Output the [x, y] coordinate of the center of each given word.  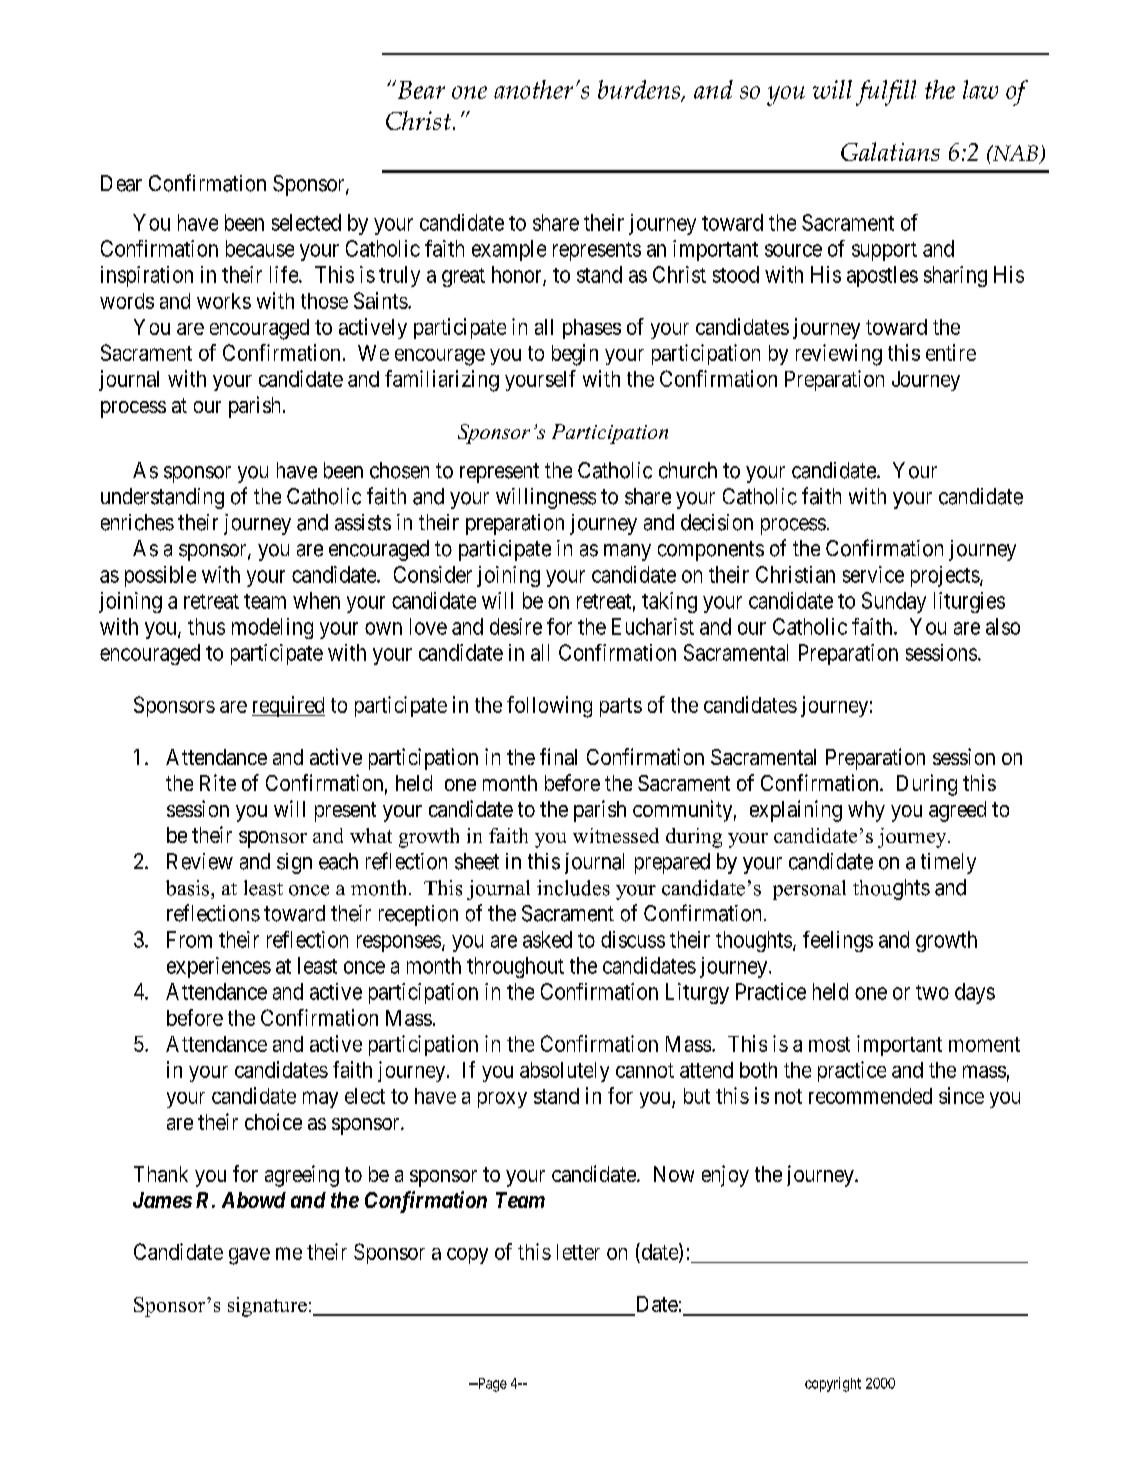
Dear [121, 183]
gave [249, 1256]
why [866, 811]
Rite [218, 782]
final [558, 756]
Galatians [890, 151]
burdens [640, 90]
